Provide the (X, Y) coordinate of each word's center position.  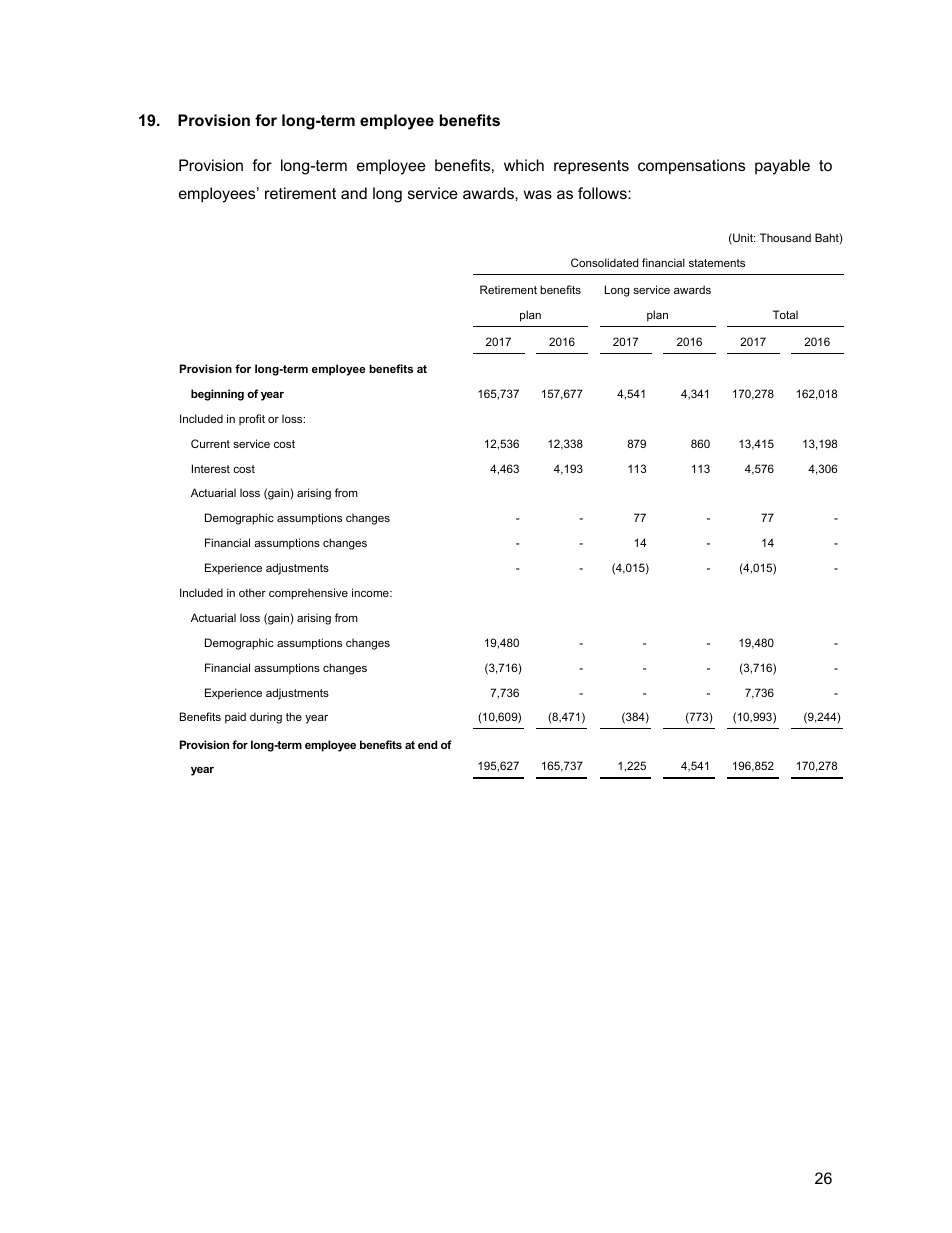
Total (785, 314)
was (537, 194)
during (266, 718)
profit (252, 419)
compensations (691, 166)
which (524, 165)
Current (210, 443)
